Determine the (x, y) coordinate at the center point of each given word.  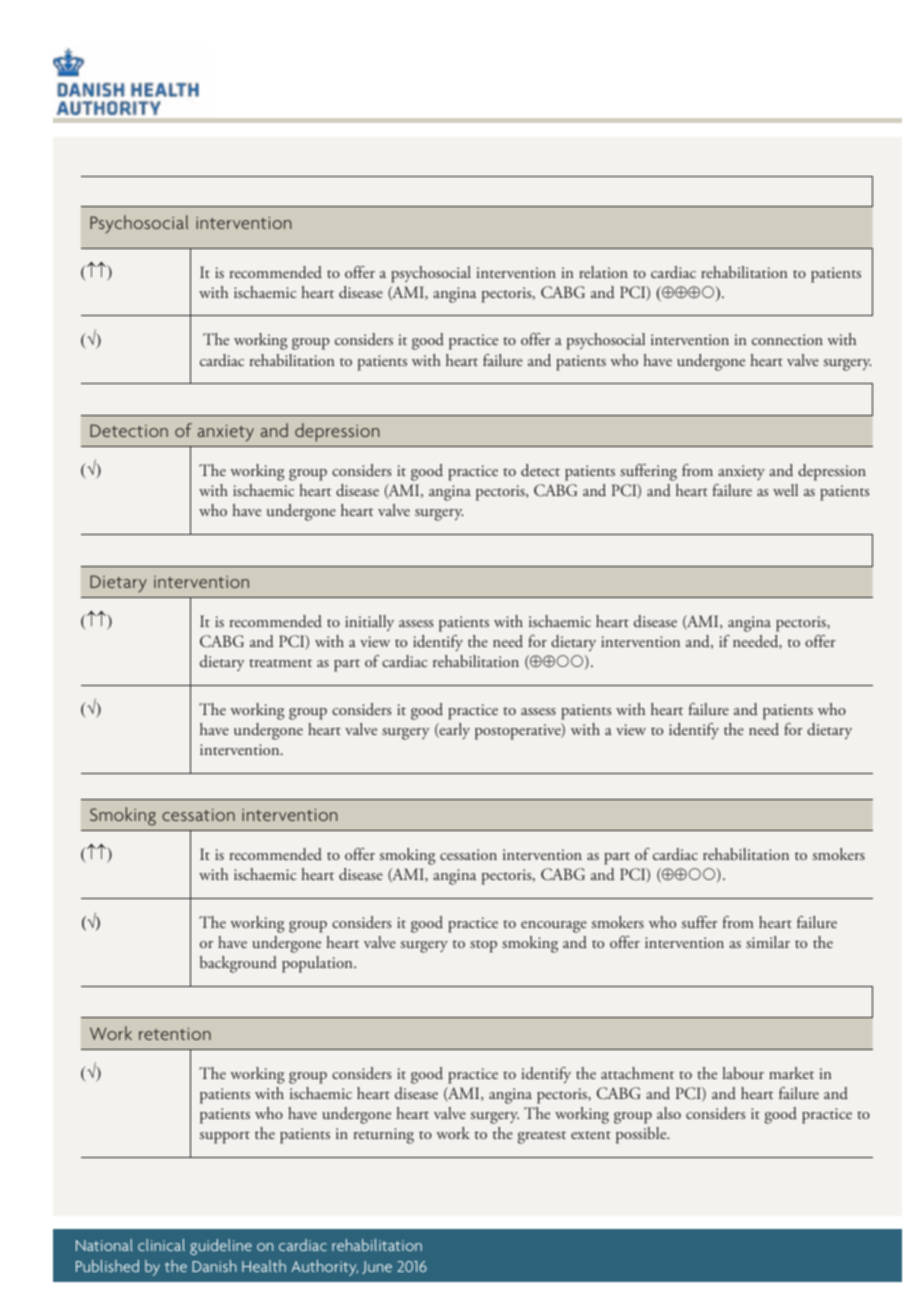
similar (768, 942)
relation (603, 272)
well (785, 490)
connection (787, 339)
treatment (280, 663)
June (377, 1267)
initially (369, 623)
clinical (161, 1245)
